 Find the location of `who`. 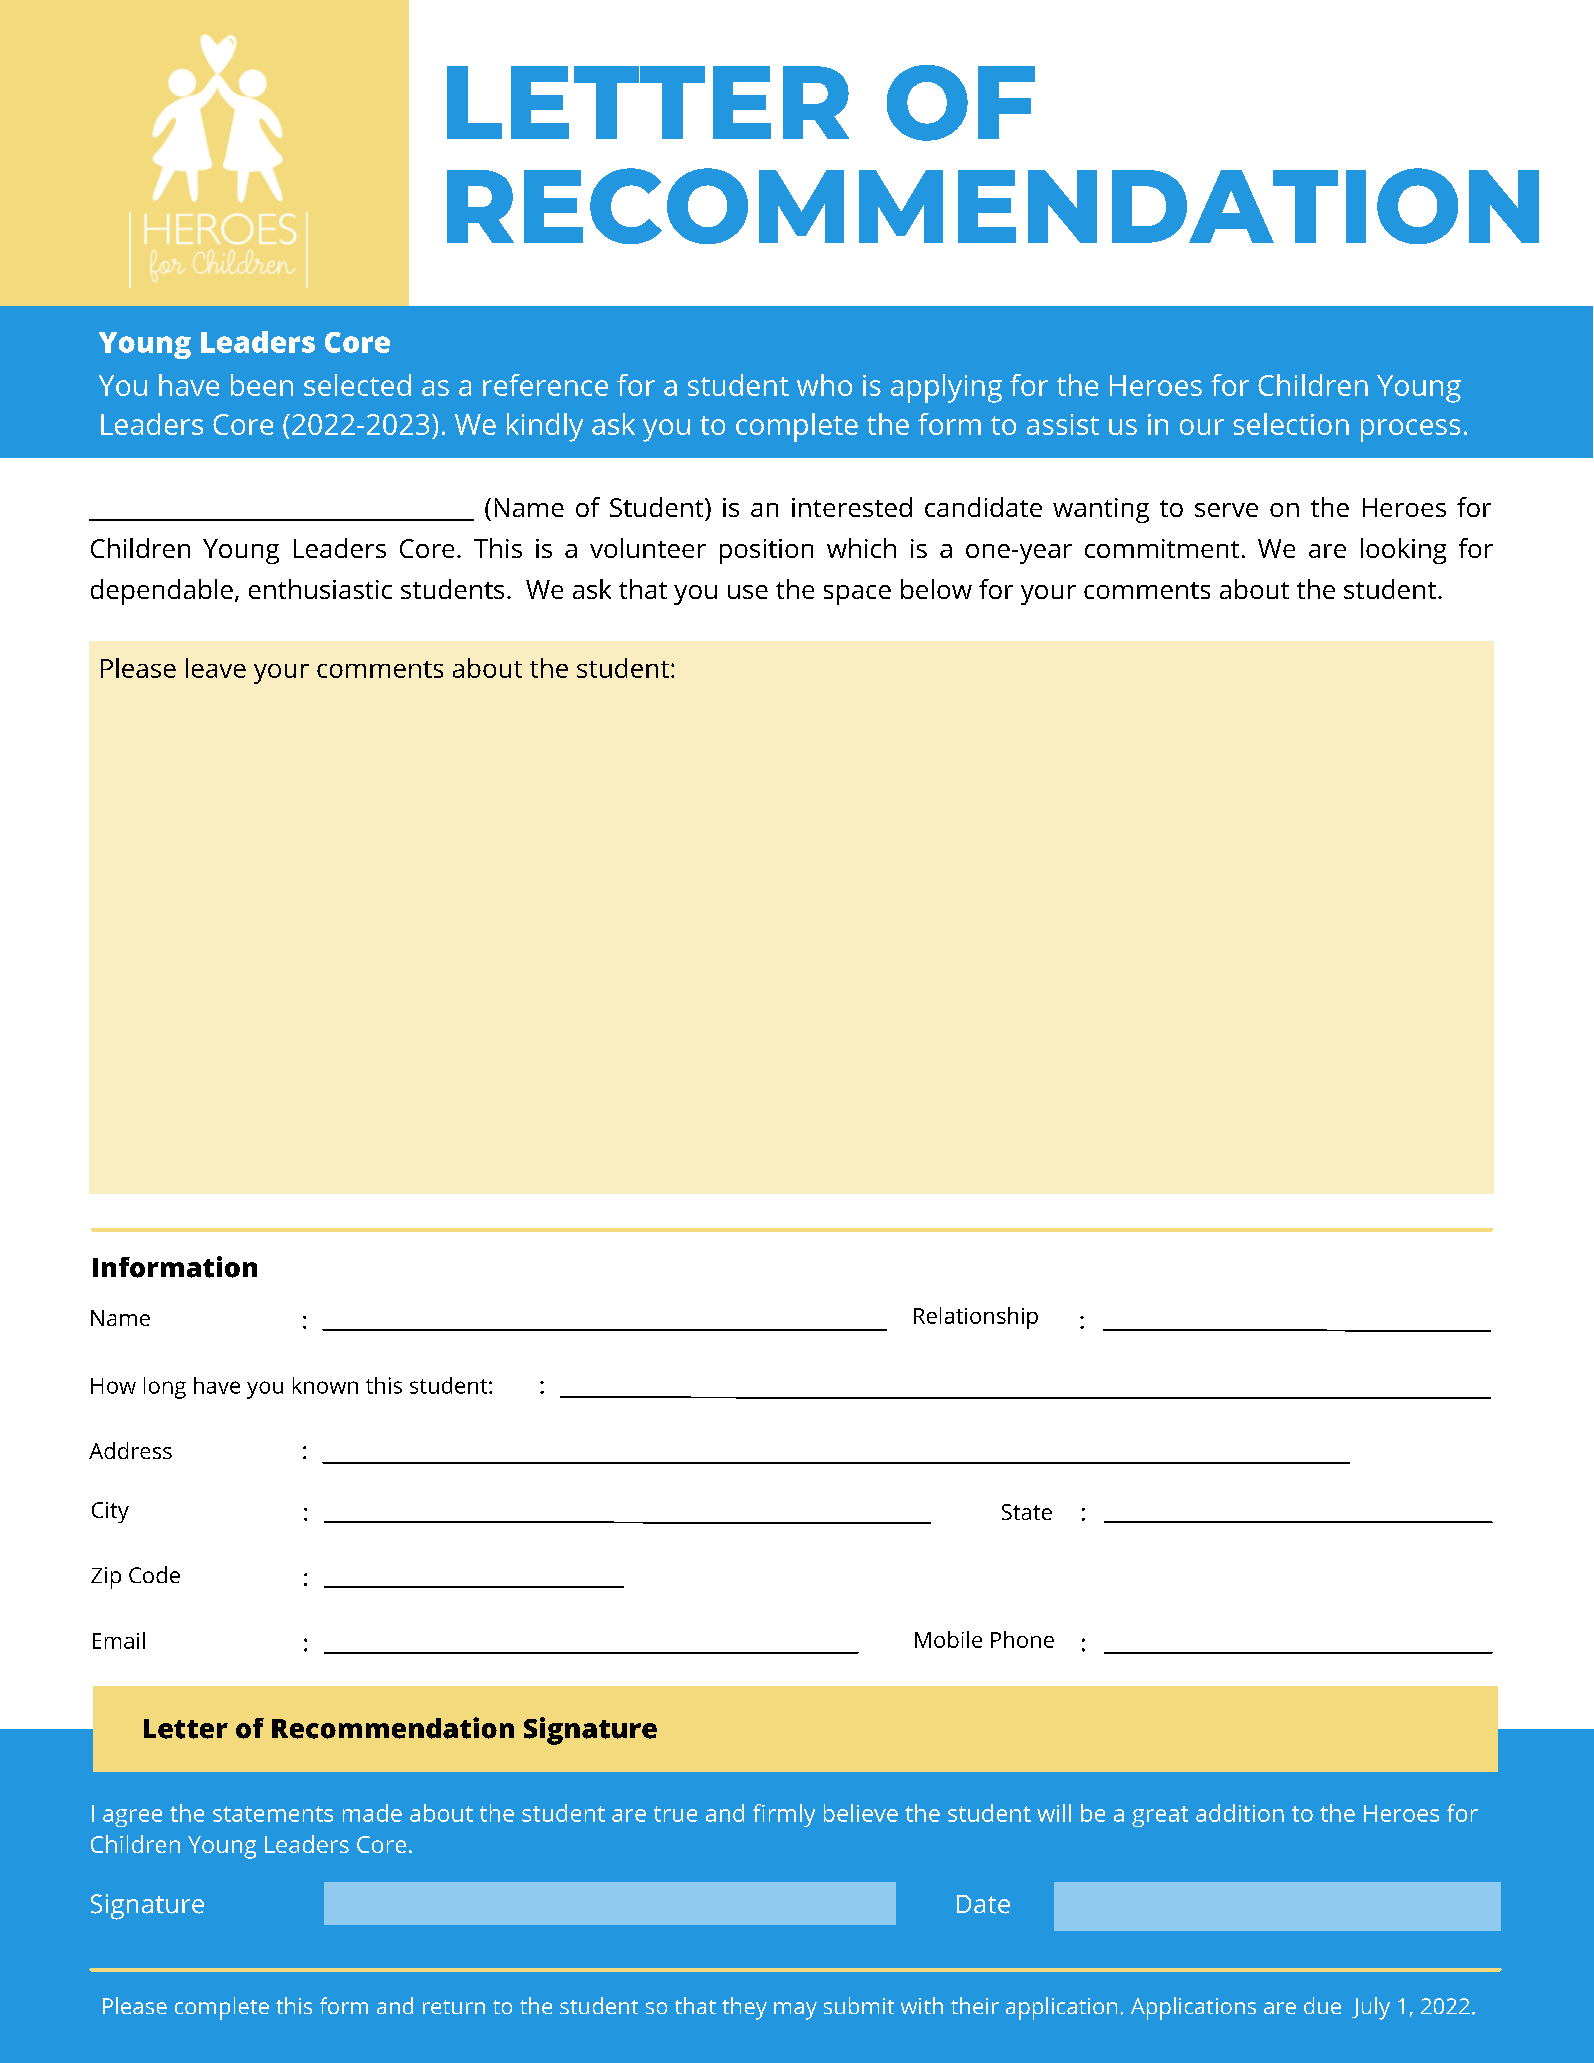

who is located at coordinates (824, 385).
